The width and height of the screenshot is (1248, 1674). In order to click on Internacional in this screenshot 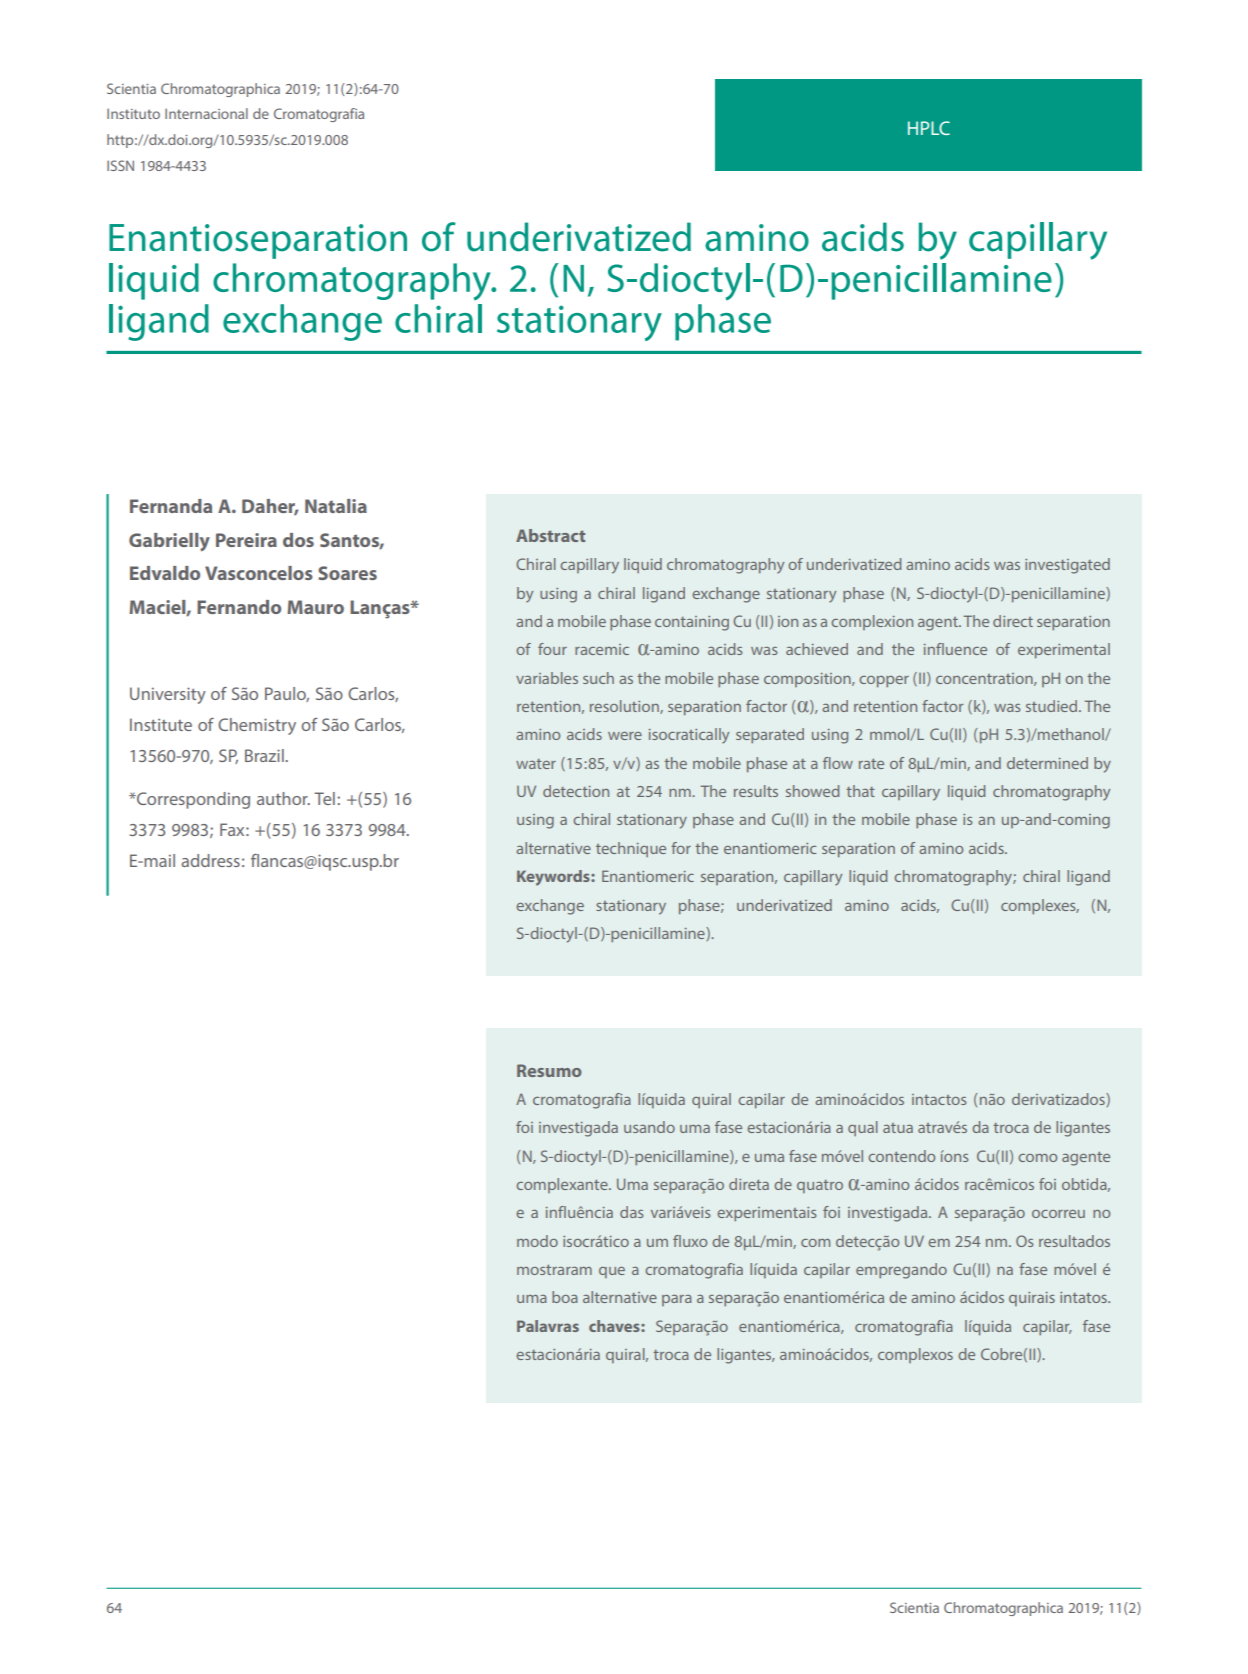, I will do `click(206, 113)`.
